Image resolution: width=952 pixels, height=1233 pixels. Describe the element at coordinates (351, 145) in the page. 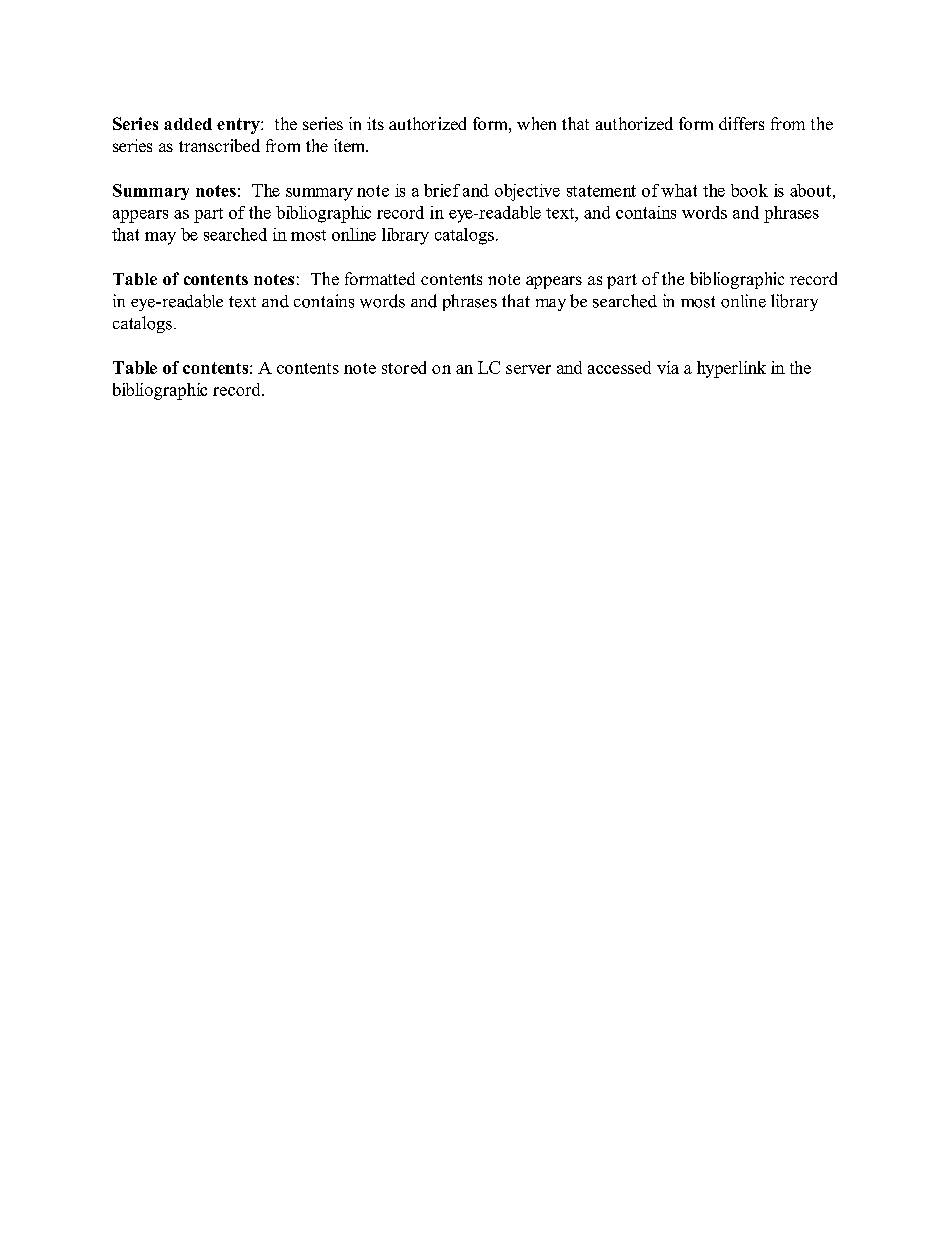

I see `item` at that location.
